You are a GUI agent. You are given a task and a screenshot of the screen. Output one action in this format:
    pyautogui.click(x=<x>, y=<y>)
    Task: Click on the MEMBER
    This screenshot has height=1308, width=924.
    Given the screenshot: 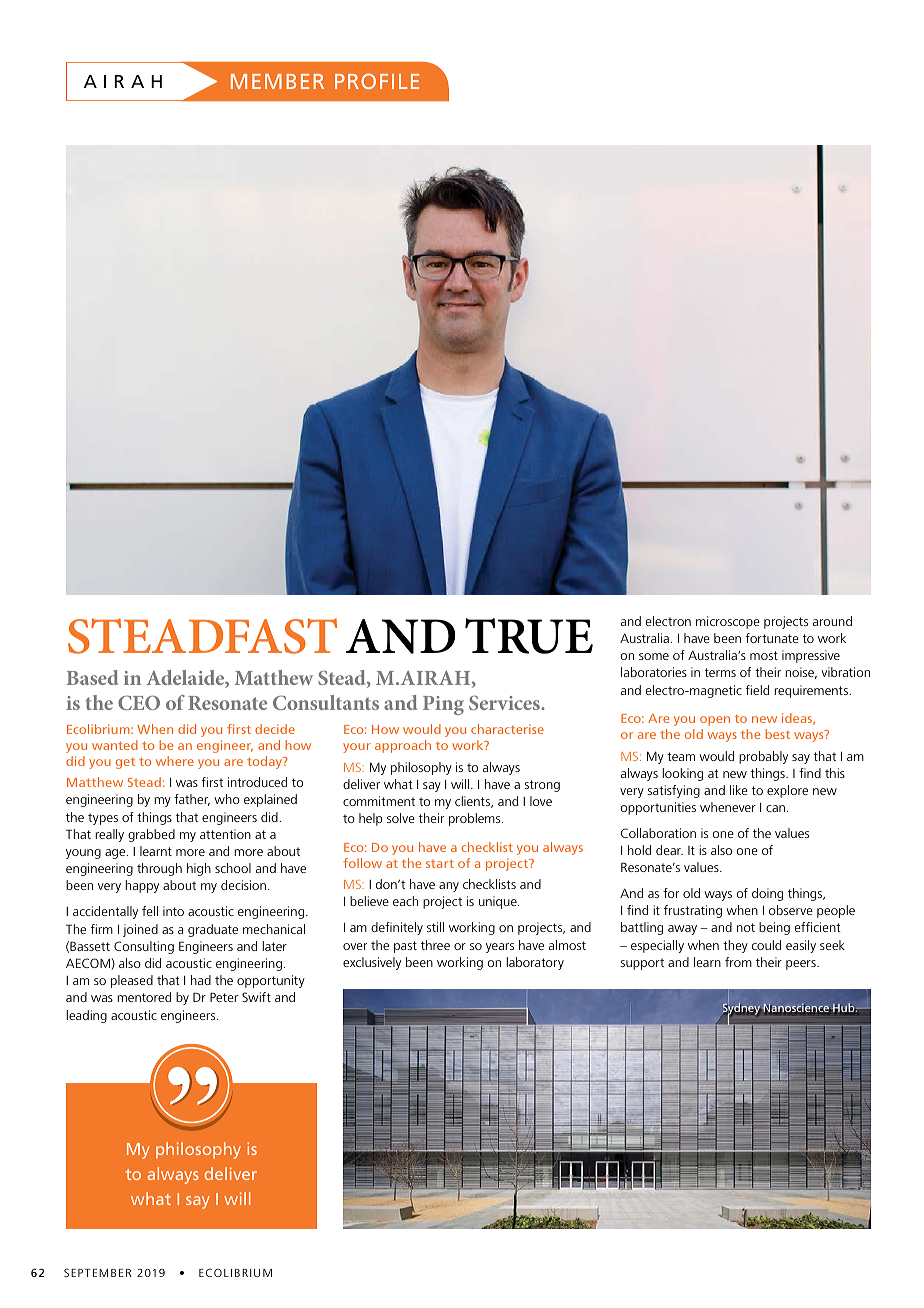 What is the action you would take?
    pyautogui.click(x=277, y=81)
